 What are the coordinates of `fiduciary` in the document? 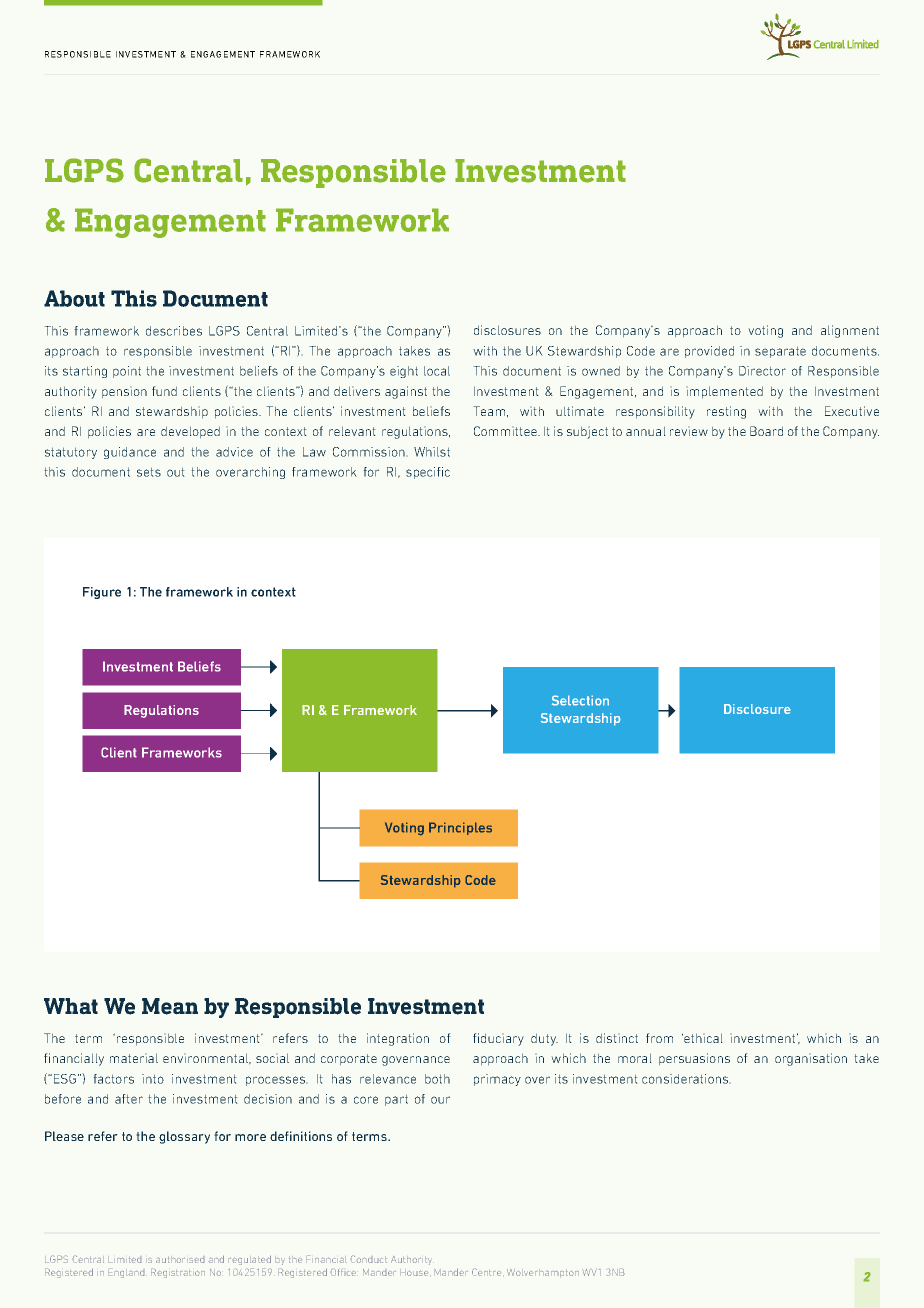 It's located at (498, 1039).
